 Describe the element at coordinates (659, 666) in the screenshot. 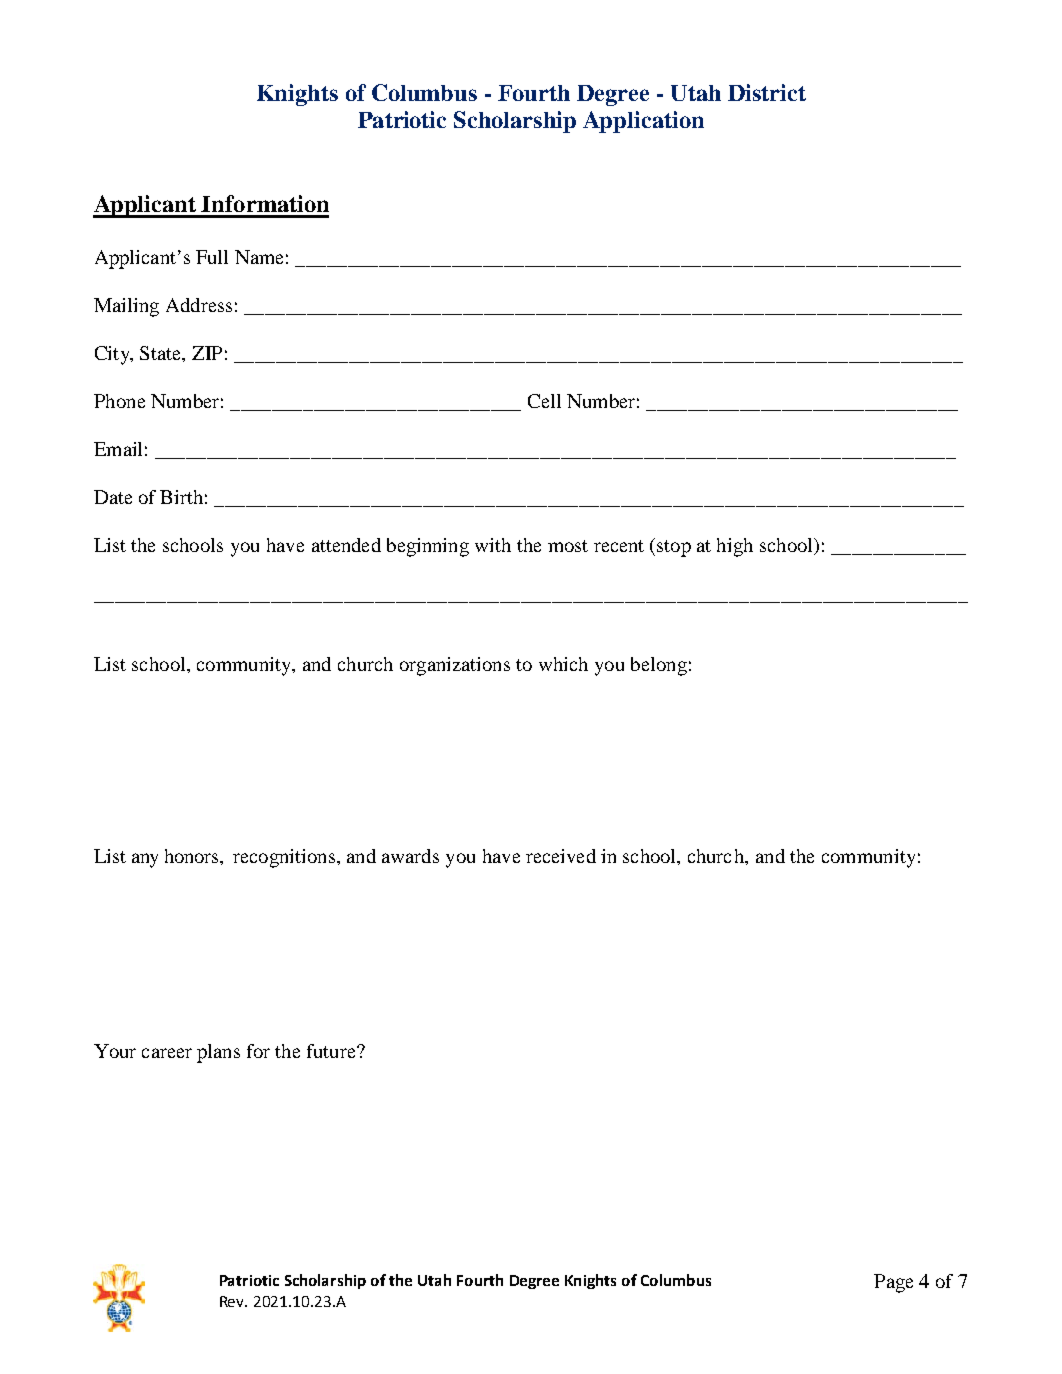

I see `belong` at that location.
